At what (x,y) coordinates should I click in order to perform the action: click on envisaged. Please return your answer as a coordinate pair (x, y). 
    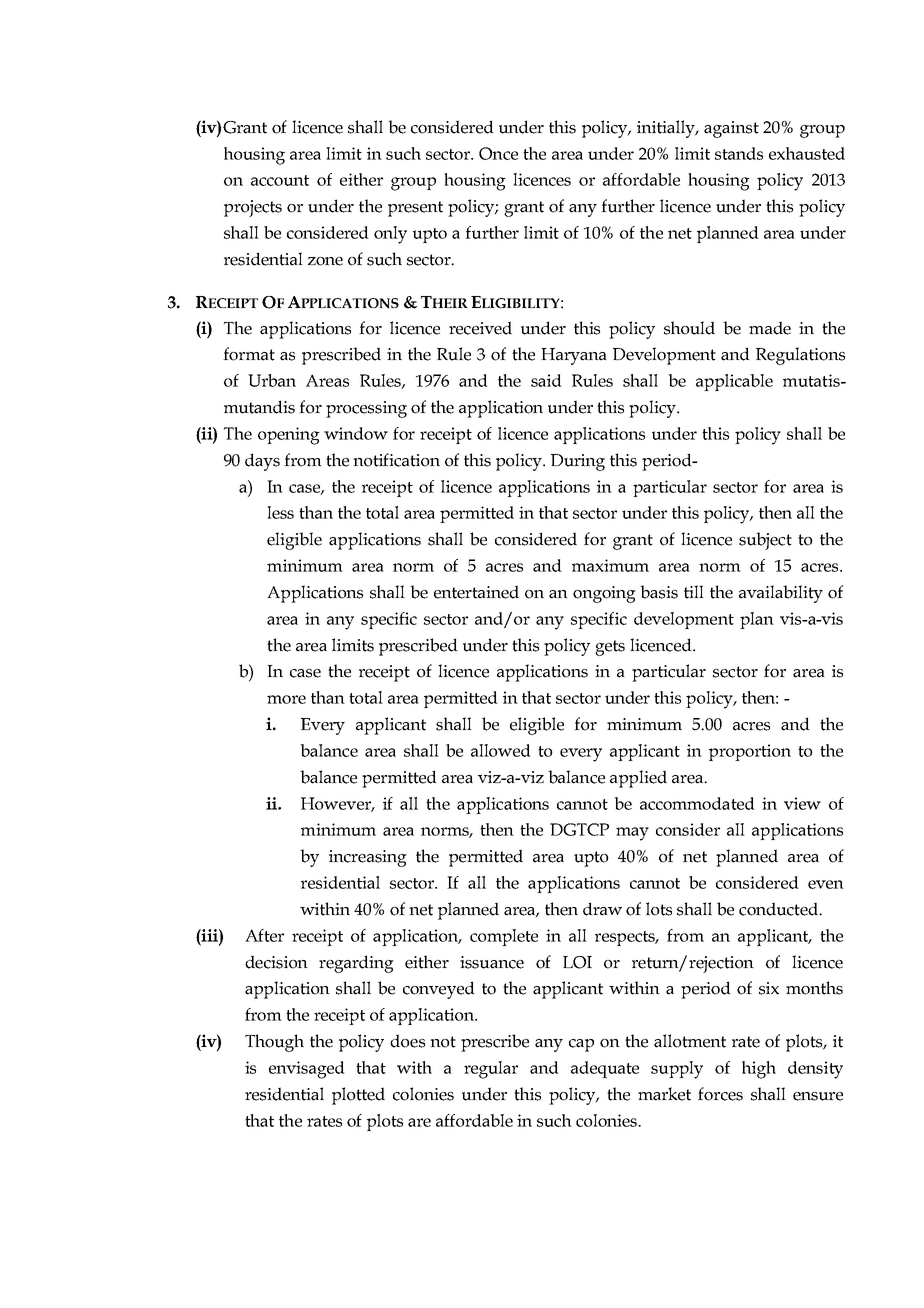
    Looking at the image, I should click on (307, 1070).
